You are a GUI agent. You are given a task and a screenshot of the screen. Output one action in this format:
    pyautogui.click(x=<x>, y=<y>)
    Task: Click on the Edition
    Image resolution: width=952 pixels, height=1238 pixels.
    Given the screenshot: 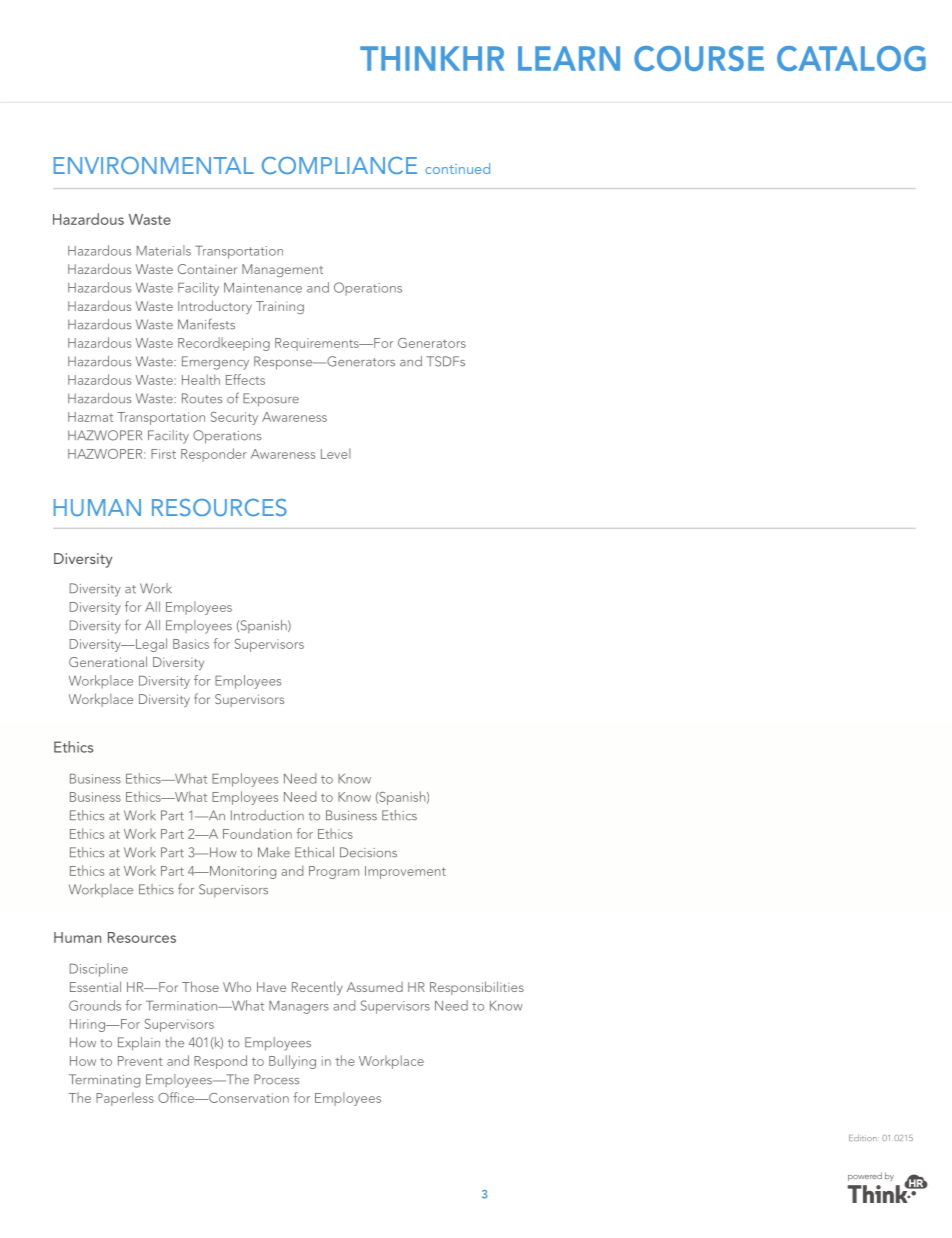 What is the action you would take?
    pyautogui.click(x=864, y=1137)
